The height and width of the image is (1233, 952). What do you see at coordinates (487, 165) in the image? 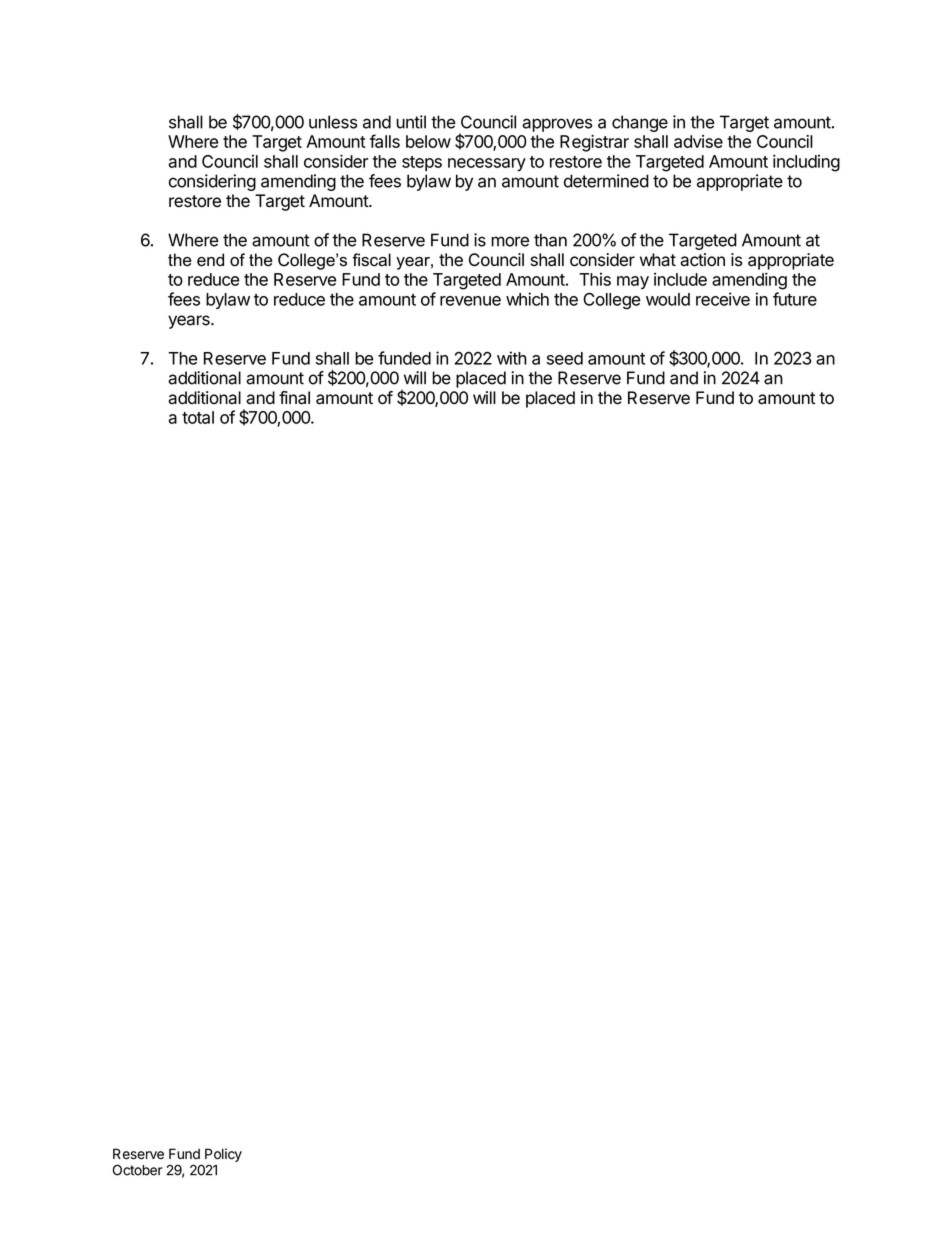
I see `necessary` at bounding box center [487, 165].
